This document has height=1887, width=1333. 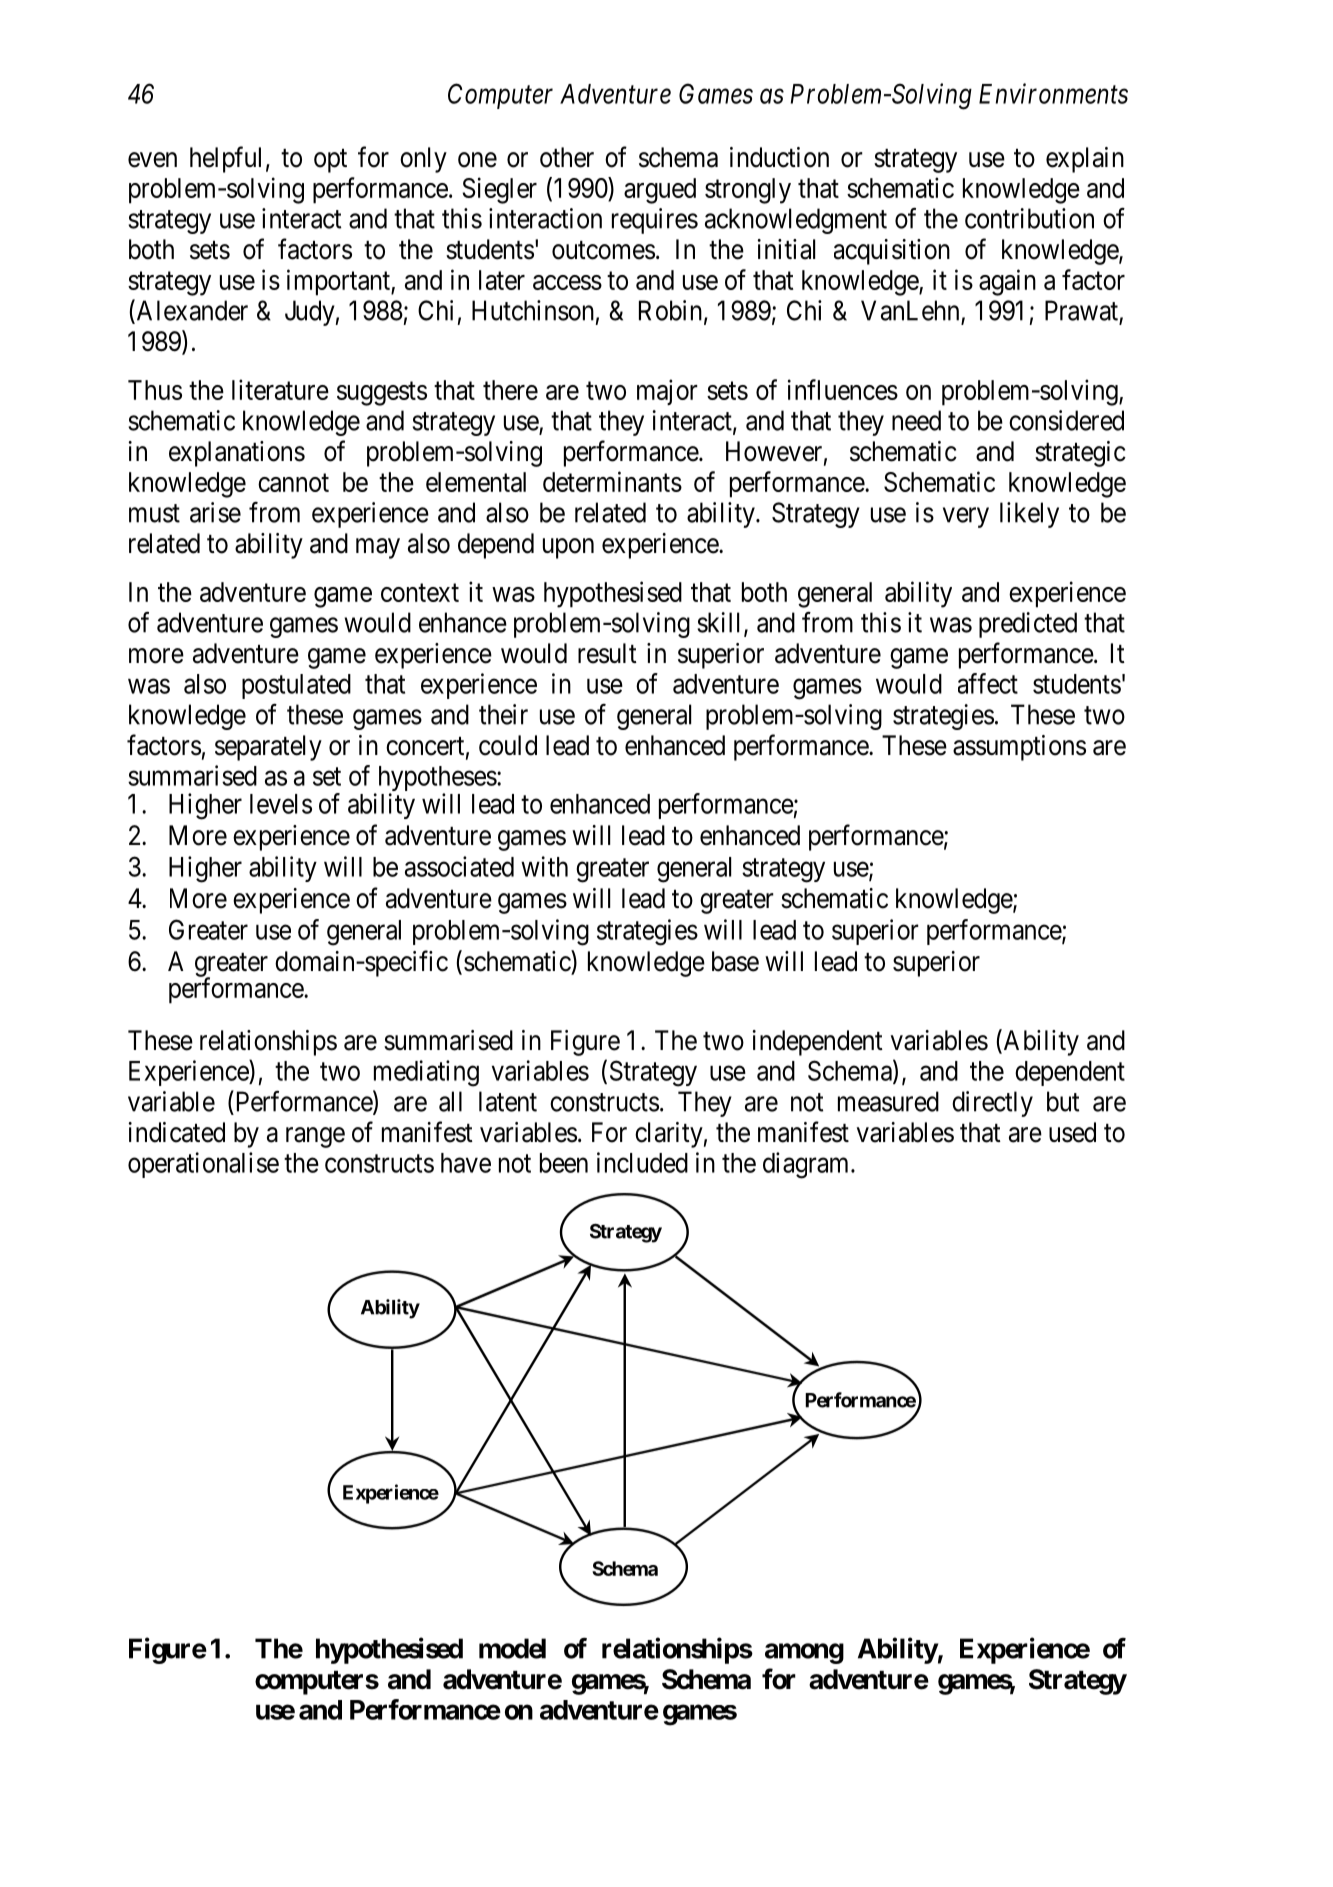 I want to click on other, so click(x=567, y=157).
